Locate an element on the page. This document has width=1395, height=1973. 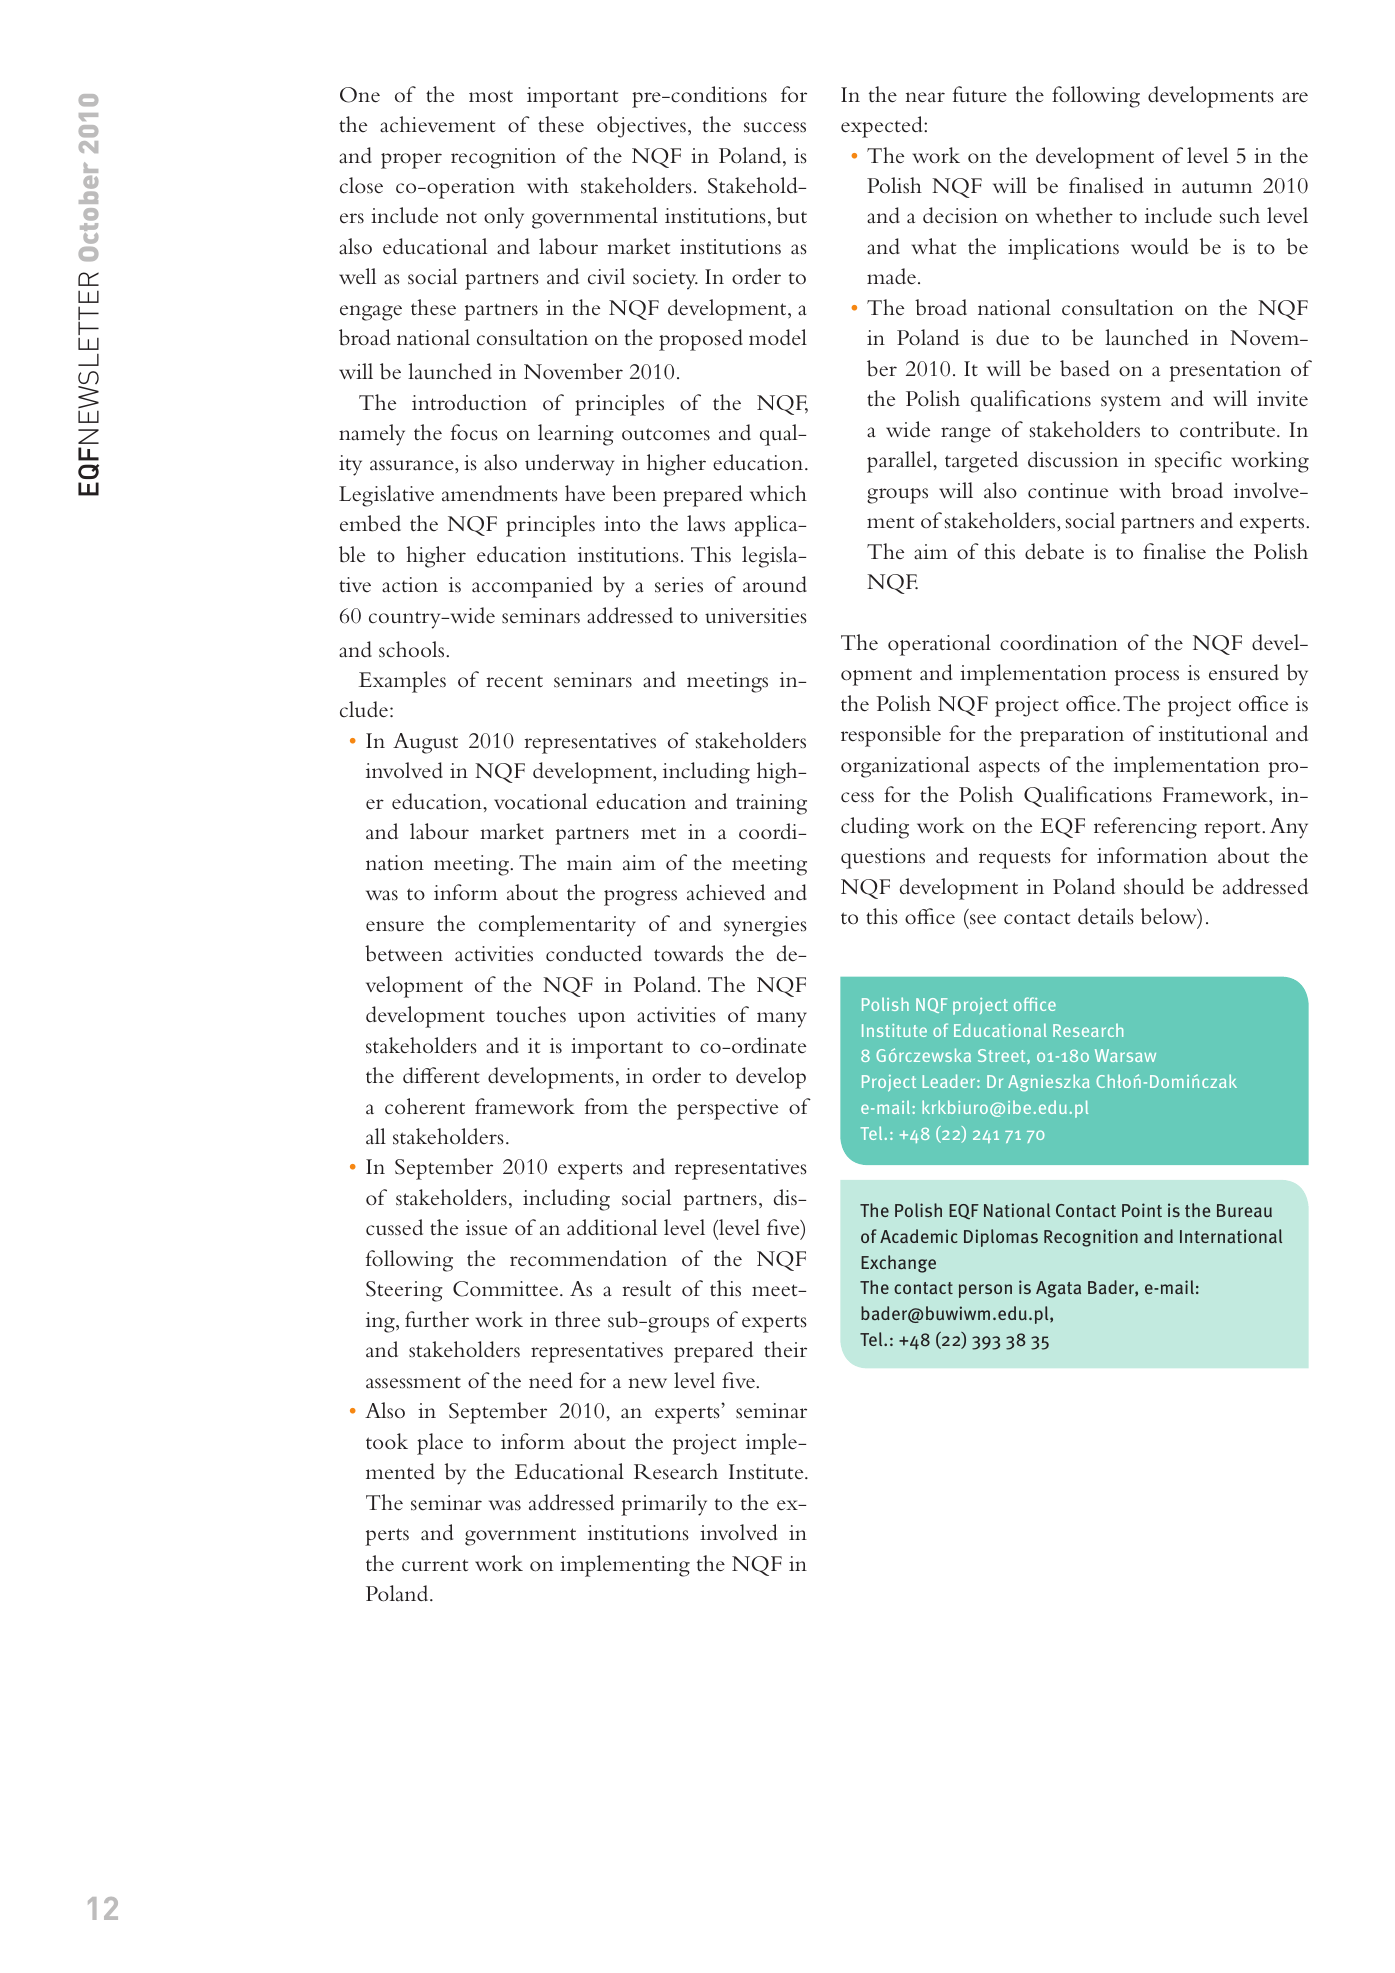
primarily is located at coordinates (664, 1505).
